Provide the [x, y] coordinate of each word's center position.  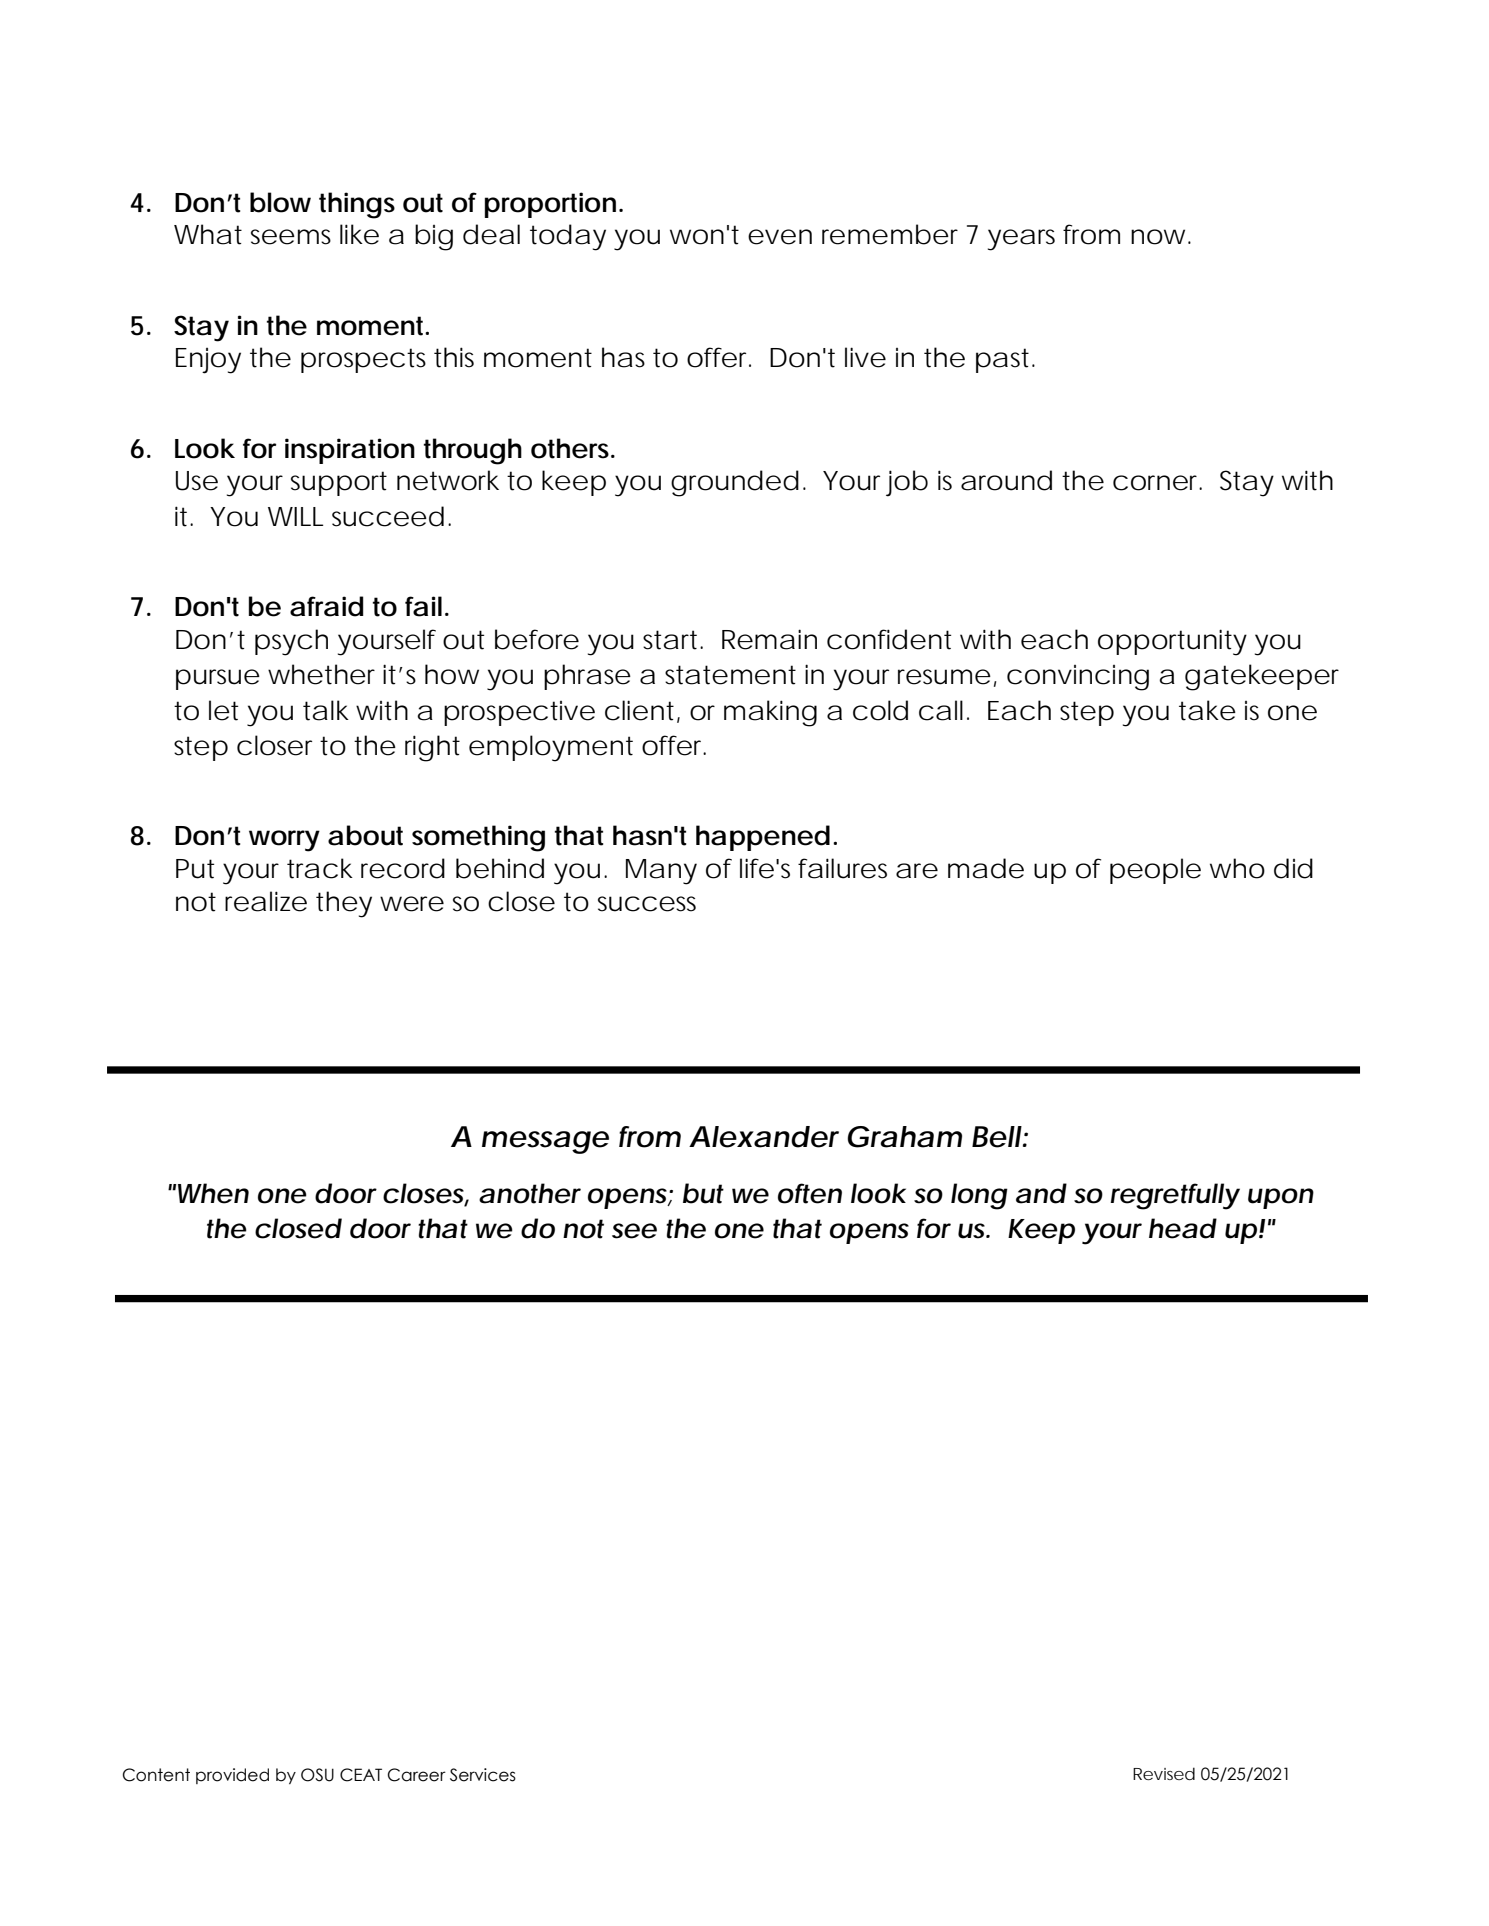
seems [291, 237]
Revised [1164, 1773]
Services [483, 1775]
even [780, 237]
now [1160, 237]
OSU [317, 1775]
